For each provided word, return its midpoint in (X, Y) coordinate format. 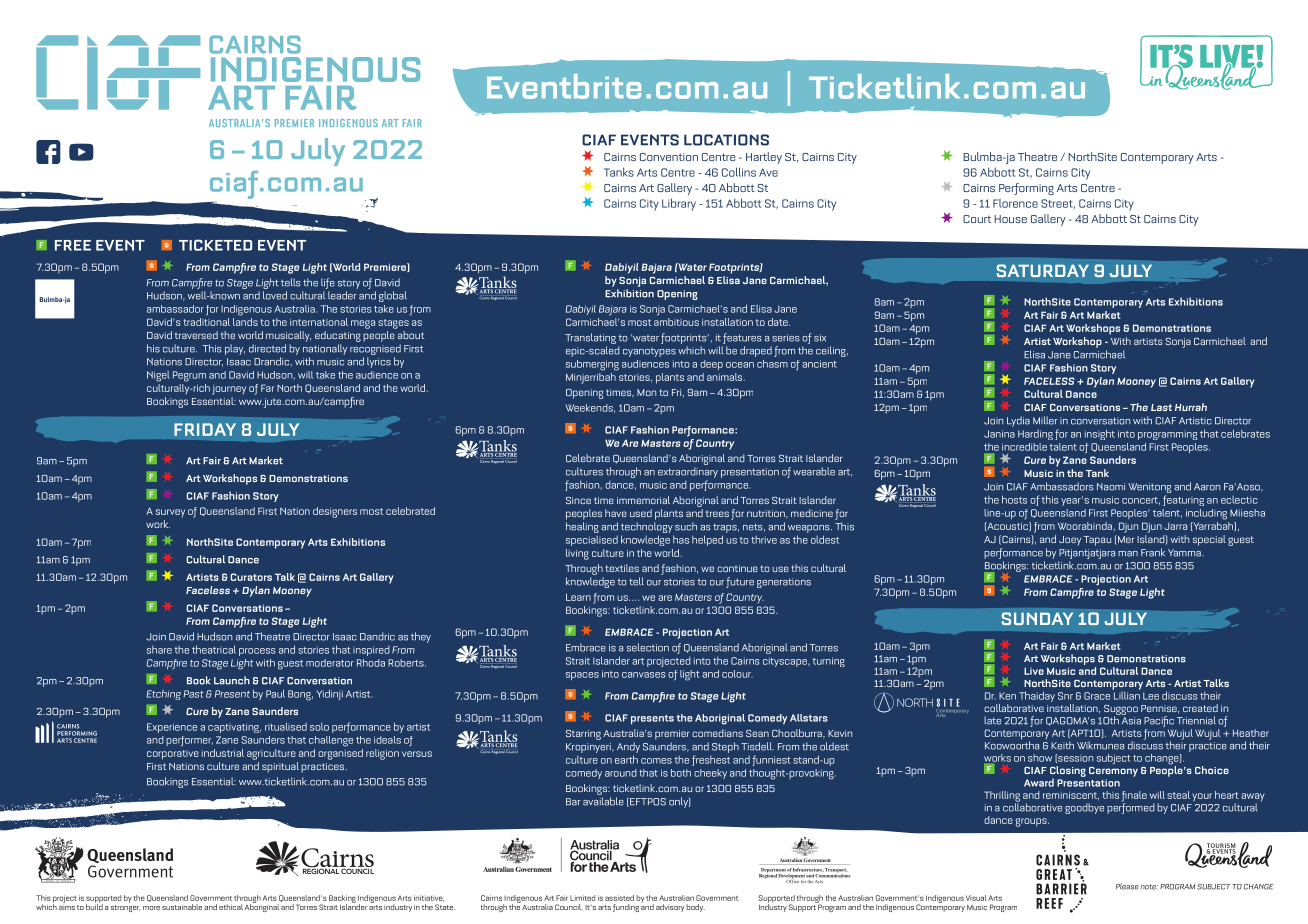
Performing (1026, 189)
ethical (231, 907)
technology (647, 529)
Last (1161, 407)
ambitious (676, 320)
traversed (196, 335)
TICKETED (215, 245)
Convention (669, 157)
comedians (717, 733)
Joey (1070, 541)
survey (170, 513)
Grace (1097, 696)
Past (194, 694)
